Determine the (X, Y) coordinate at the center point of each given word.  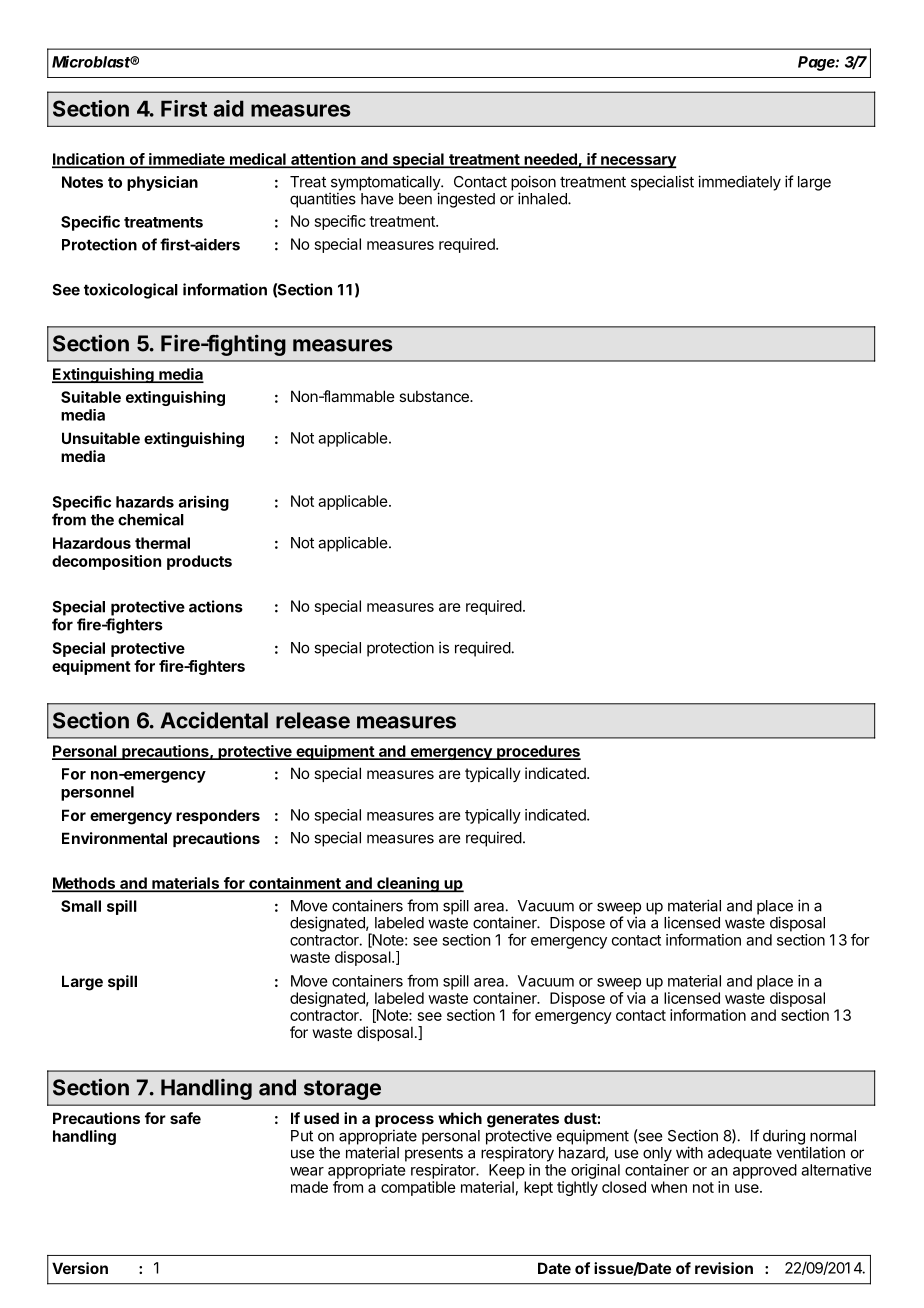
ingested (466, 200)
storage (342, 1090)
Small (81, 906)
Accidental (214, 720)
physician (162, 183)
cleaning (408, 885)
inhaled (543, 198)
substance (435, 396)
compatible (418, 1188)
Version (80, 1268)
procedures (538, 752)
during (784, 1137)
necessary (638, 162)
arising (204, 503)
